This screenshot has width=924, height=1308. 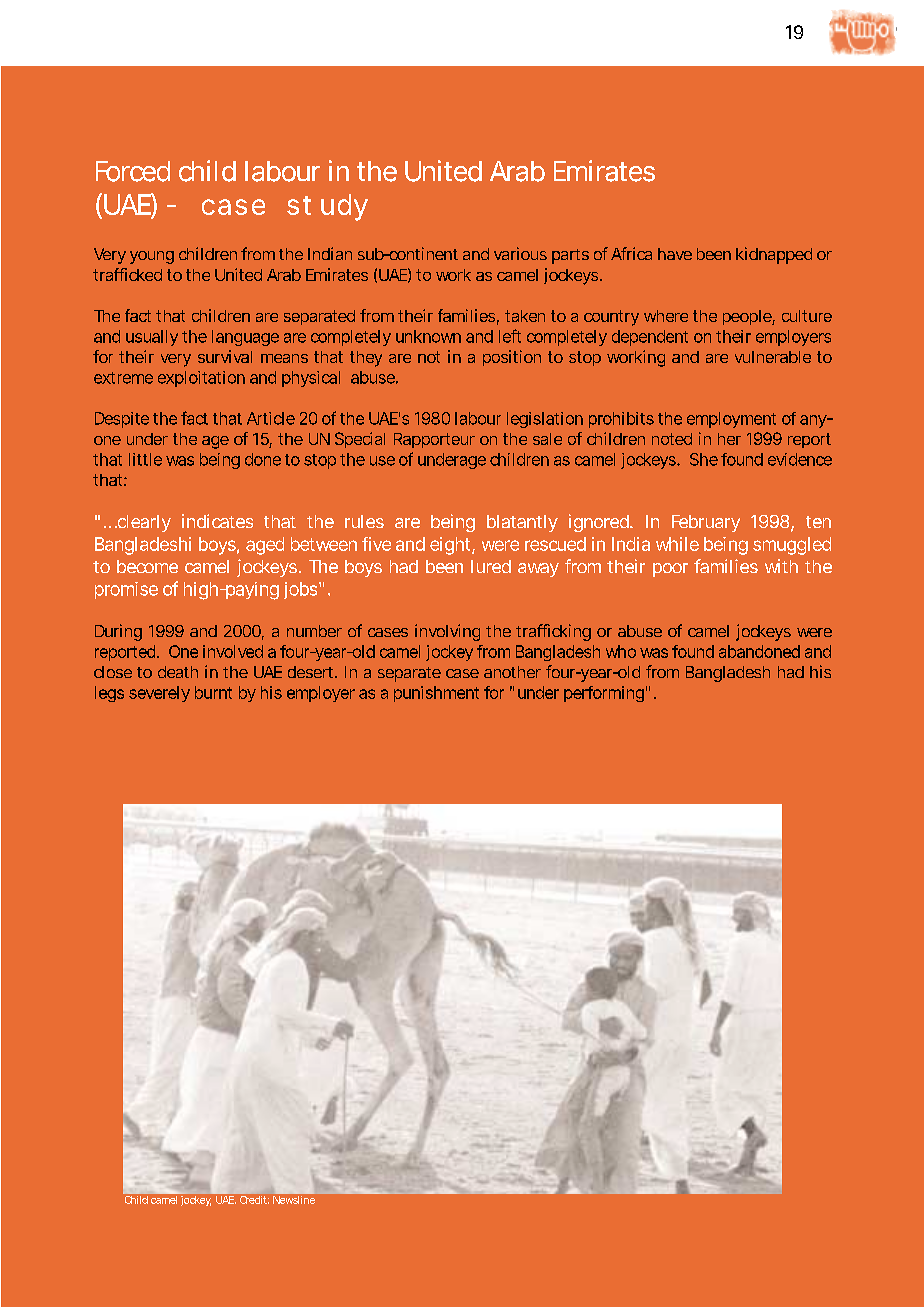 What do you see at coordinates (436, 694) in the screenshot?
I see `punishment` at bounding box center [436, 694].
